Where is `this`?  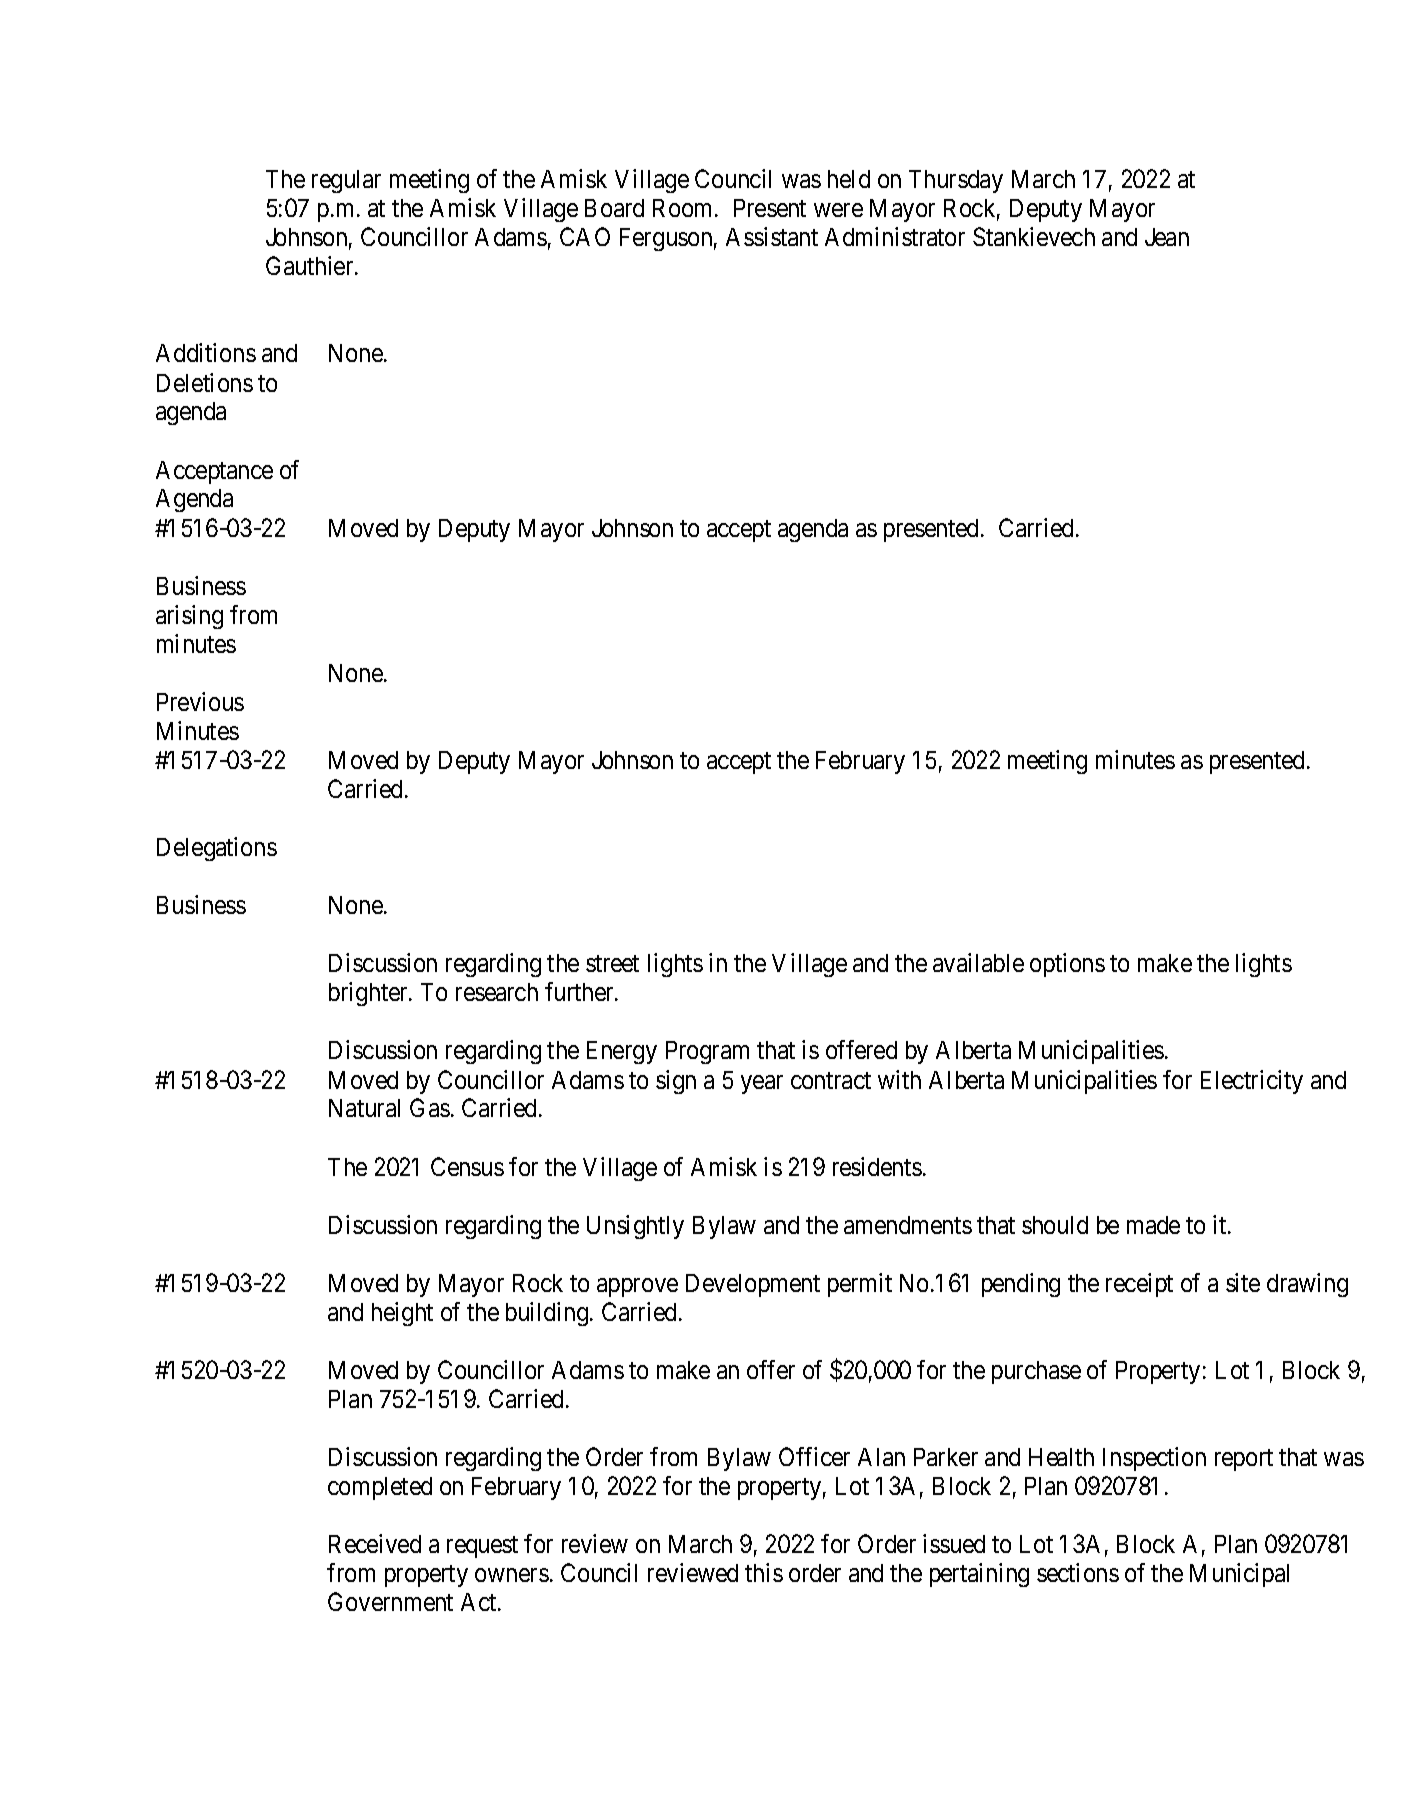 this is located at coordinates (764, 1572).
